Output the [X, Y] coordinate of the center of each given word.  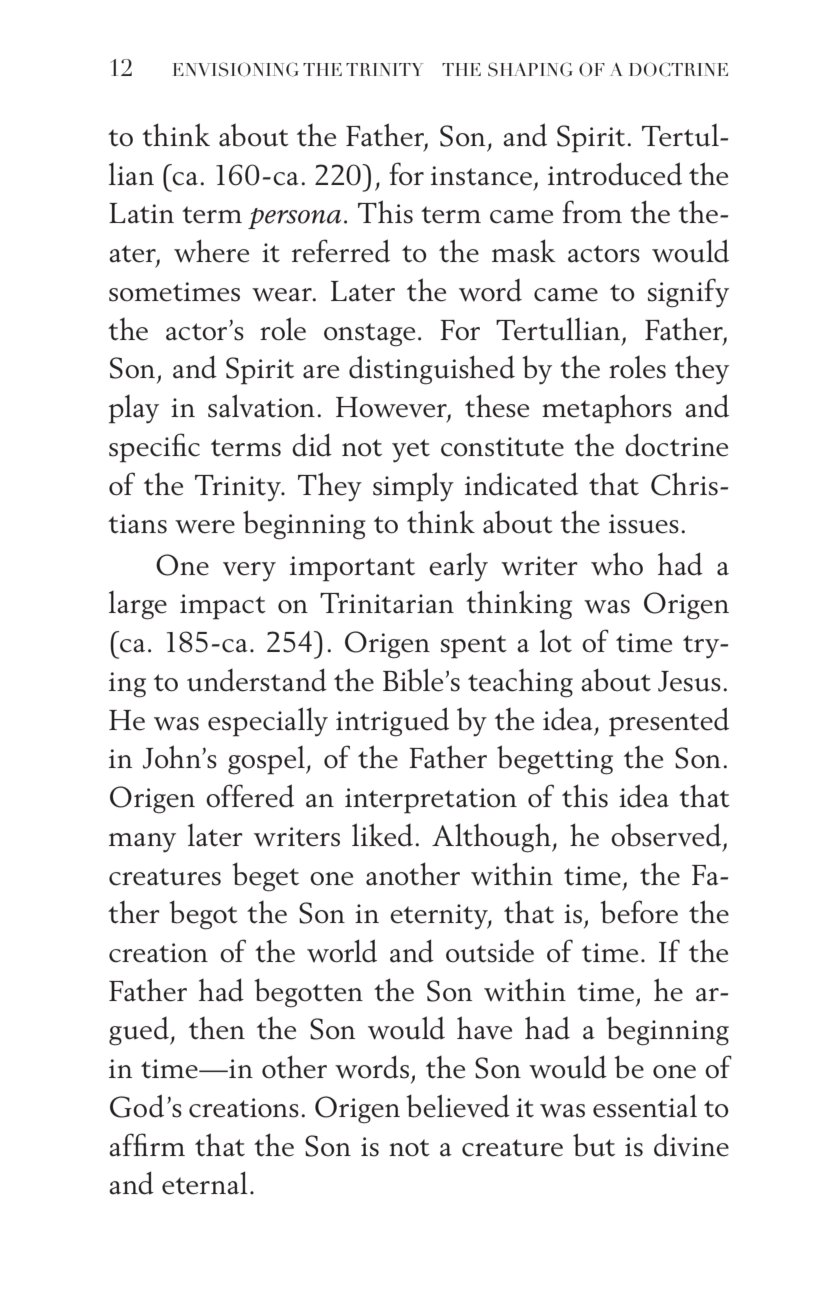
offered [250, 796]
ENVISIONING [236, 69]
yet [411, 451]
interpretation [431, 801]
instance [481, 176]
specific [154, 448]
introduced [615, 174]
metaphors [607, 409]
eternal [205, 1183]
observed [666, 835]
